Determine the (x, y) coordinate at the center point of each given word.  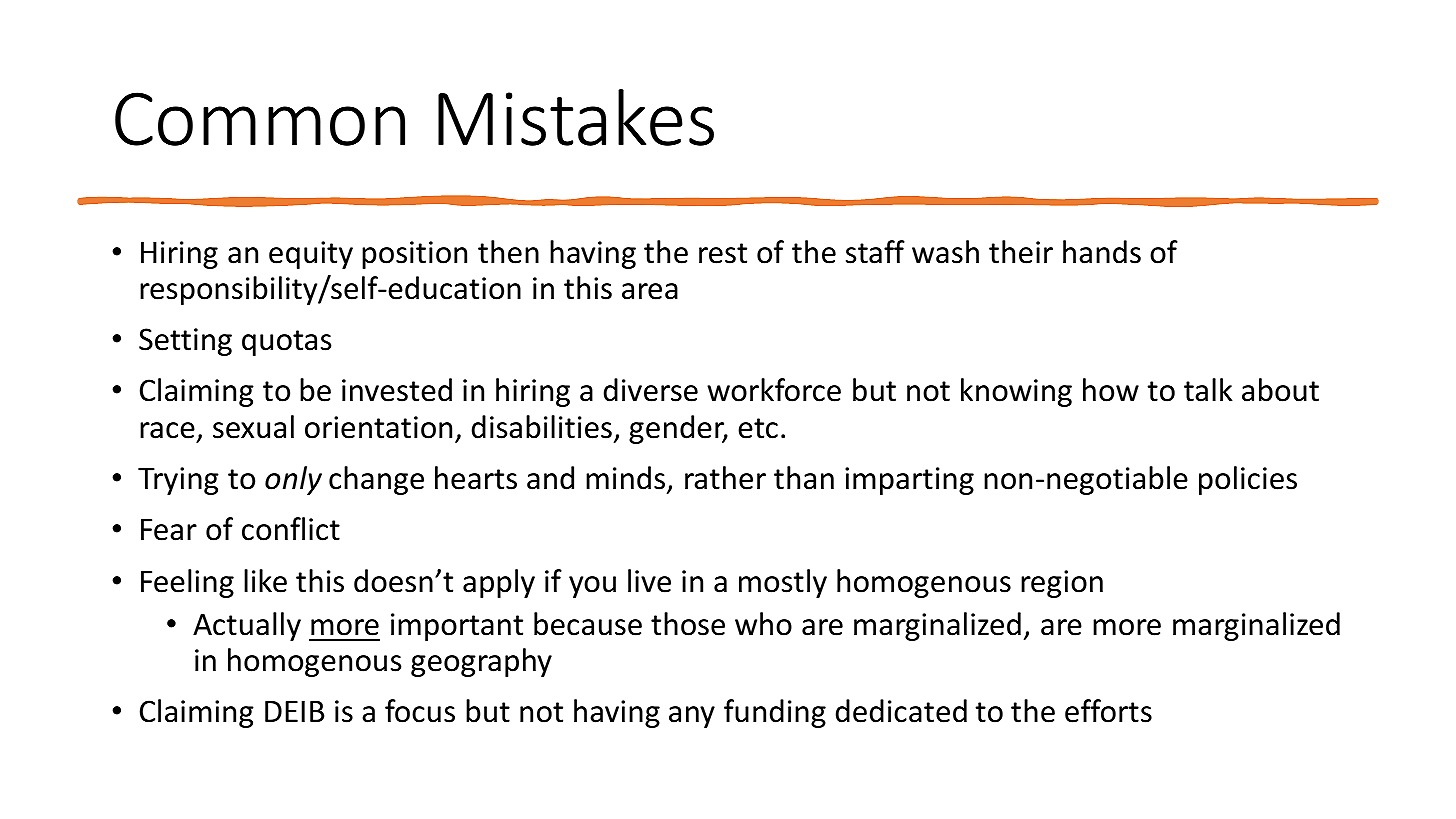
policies (1248, 480)
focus (420, 711)
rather (725, 478)
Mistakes (576, 117)
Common (260, 119)
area (650, 291)
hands (1102, 252)
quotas (286, 343)
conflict (291, 529)
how (1111, 390)
